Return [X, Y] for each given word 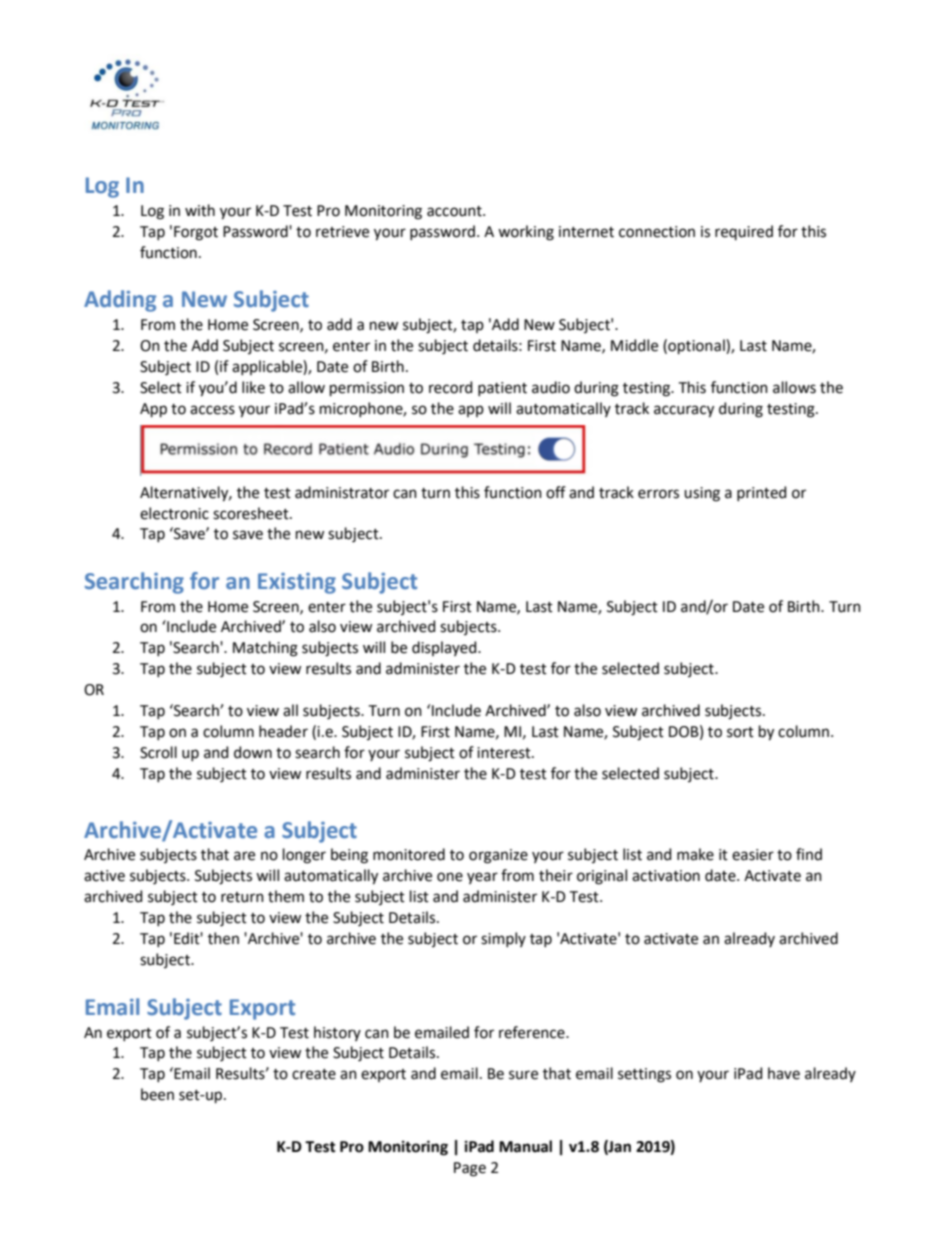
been [157, 1094]
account [455, 211]
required [744, 232]
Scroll [158, 752]
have [784, 1073]
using [702, 494]
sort [740, 732]
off [556, 492]
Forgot [196, 233]
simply [503, 939]
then [223, 938]
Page [470, 1169]
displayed [445, 648]
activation [666, 876]
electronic [174, 513]
